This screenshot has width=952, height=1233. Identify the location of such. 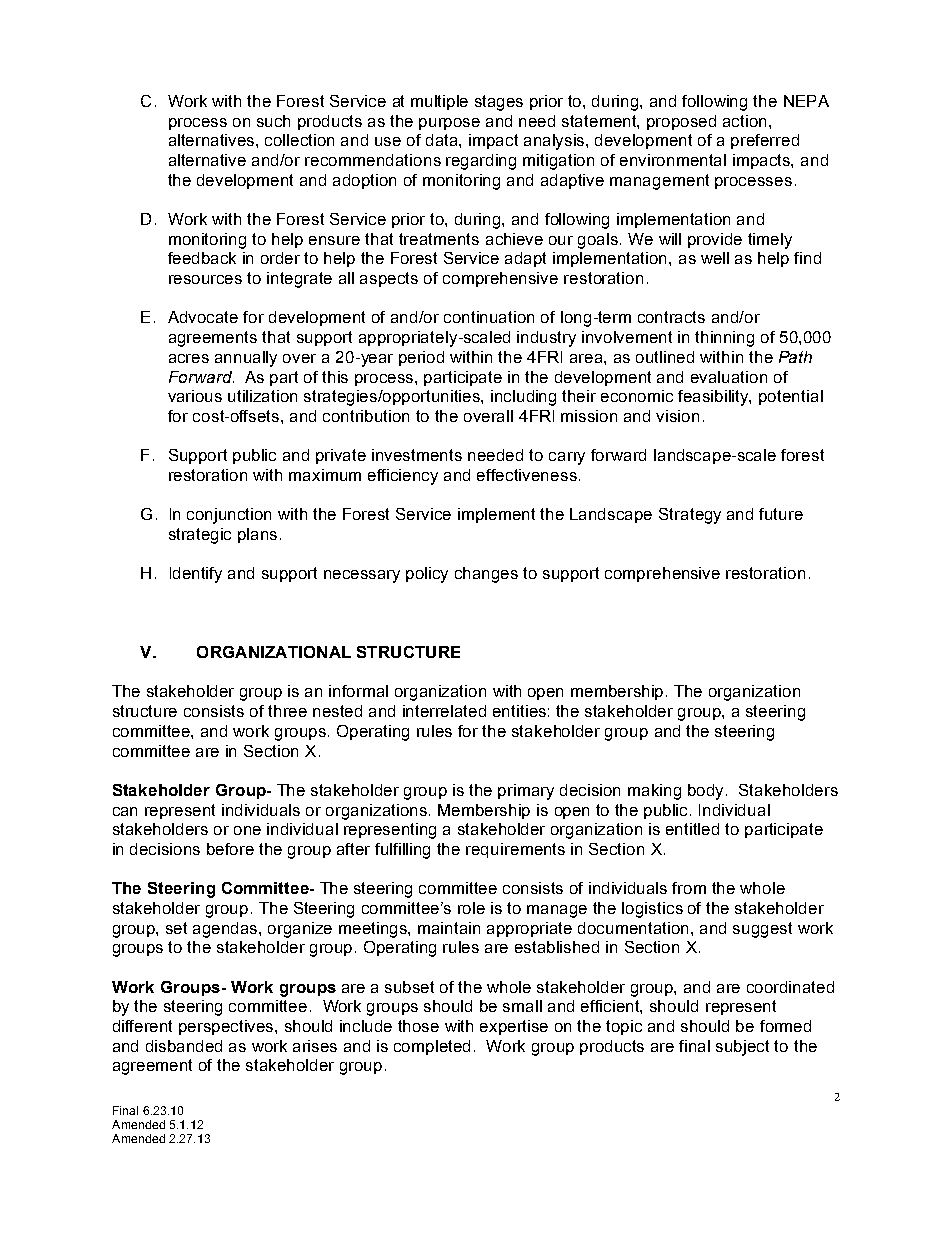
(273, 121).
